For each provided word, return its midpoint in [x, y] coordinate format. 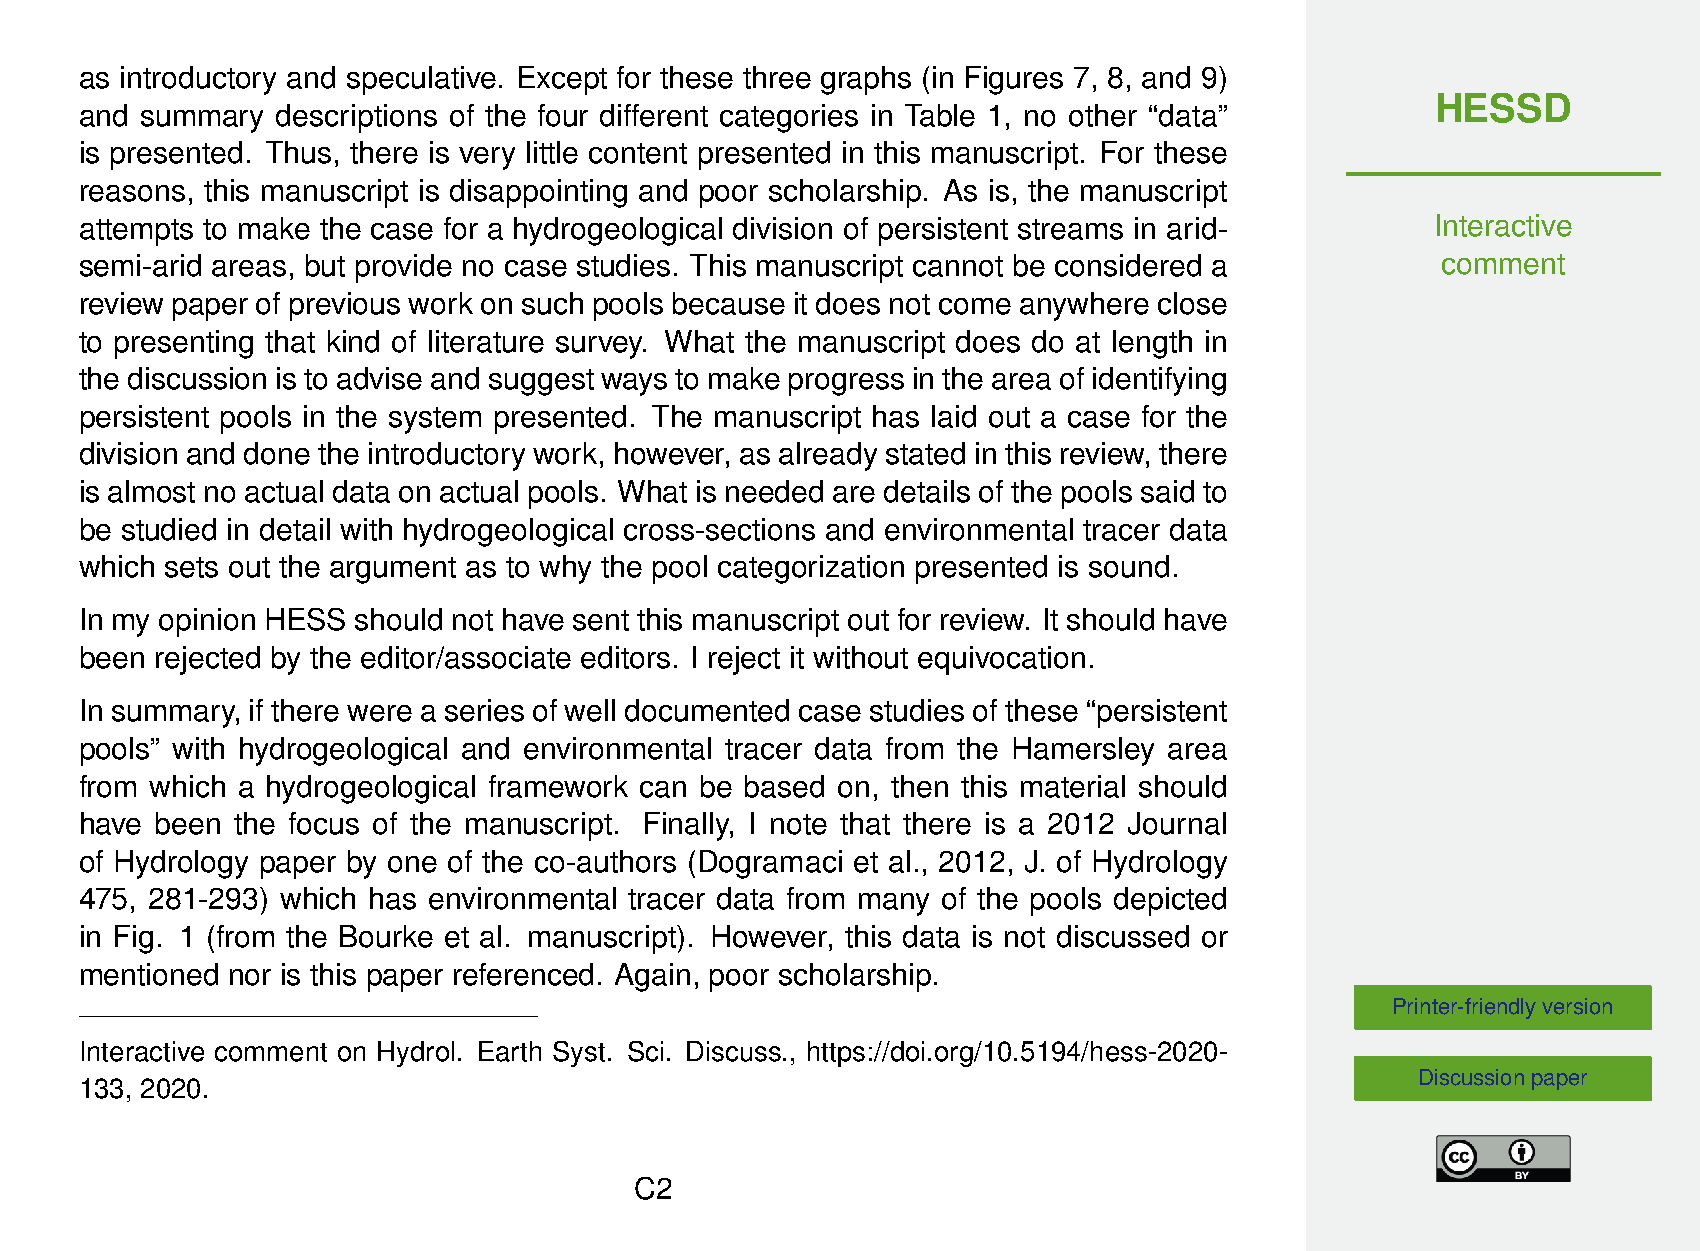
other [1103, 115]
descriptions [356, 118]
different [654, 115]
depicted [1170, 901]
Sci [645, 1051]
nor [250, 977]
